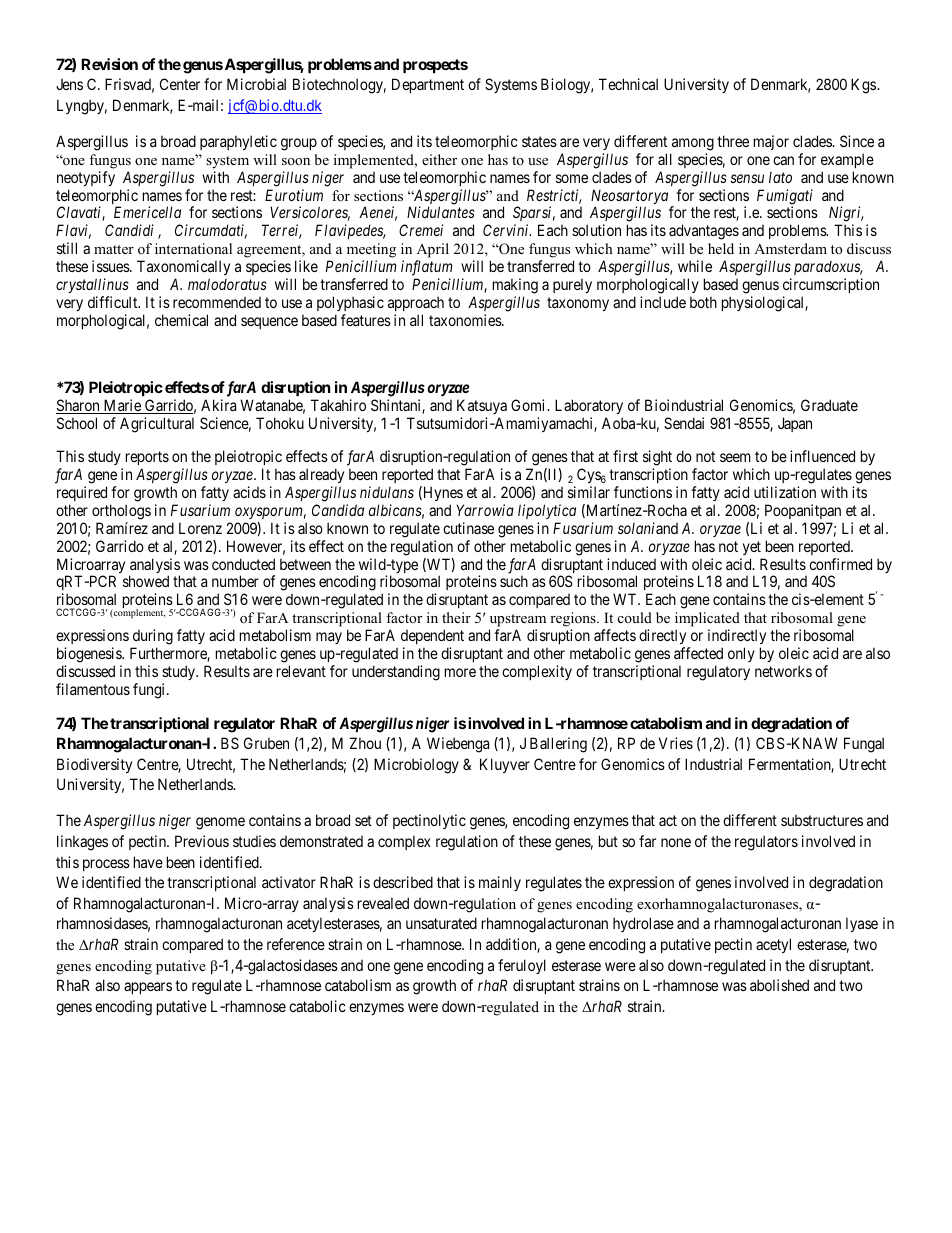 Image resolution: width=952 pixels, height=1233 pixels. What do you see at coordinates (676, 743) in the screenshot?
I see `Vries` at bounding box center [676, 743].
